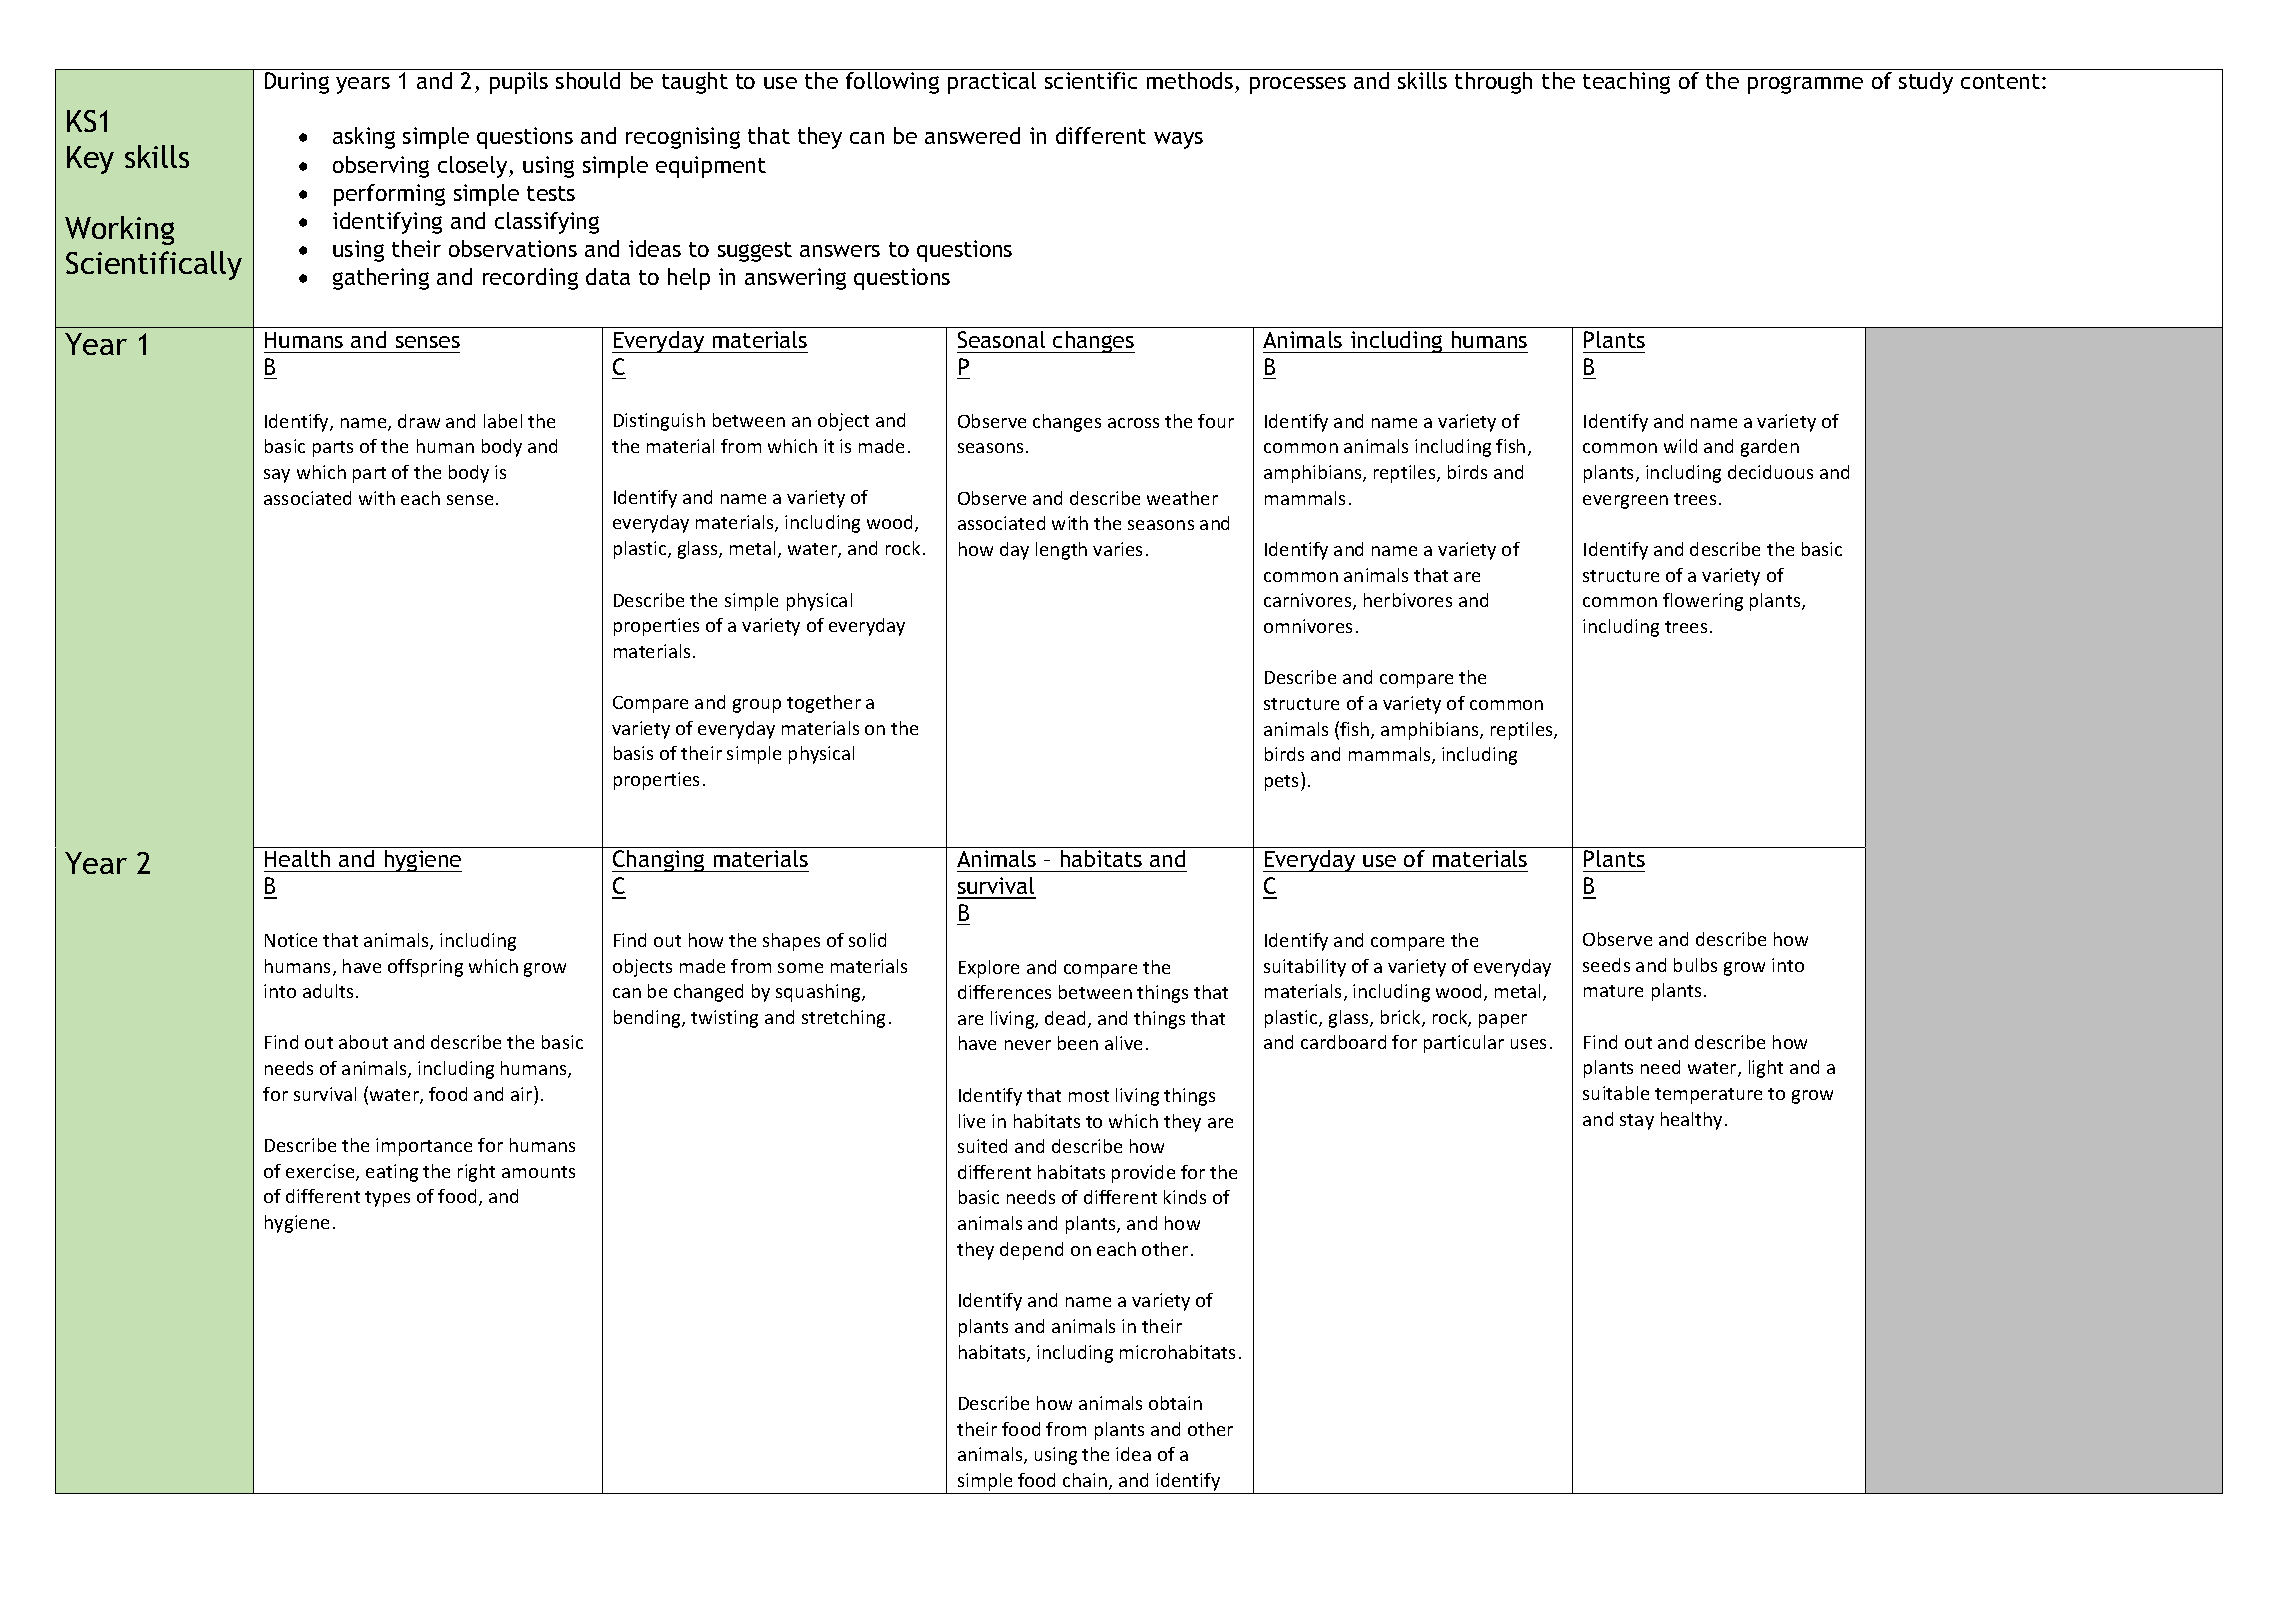  I want to click on programme, so click(1805, 85).
